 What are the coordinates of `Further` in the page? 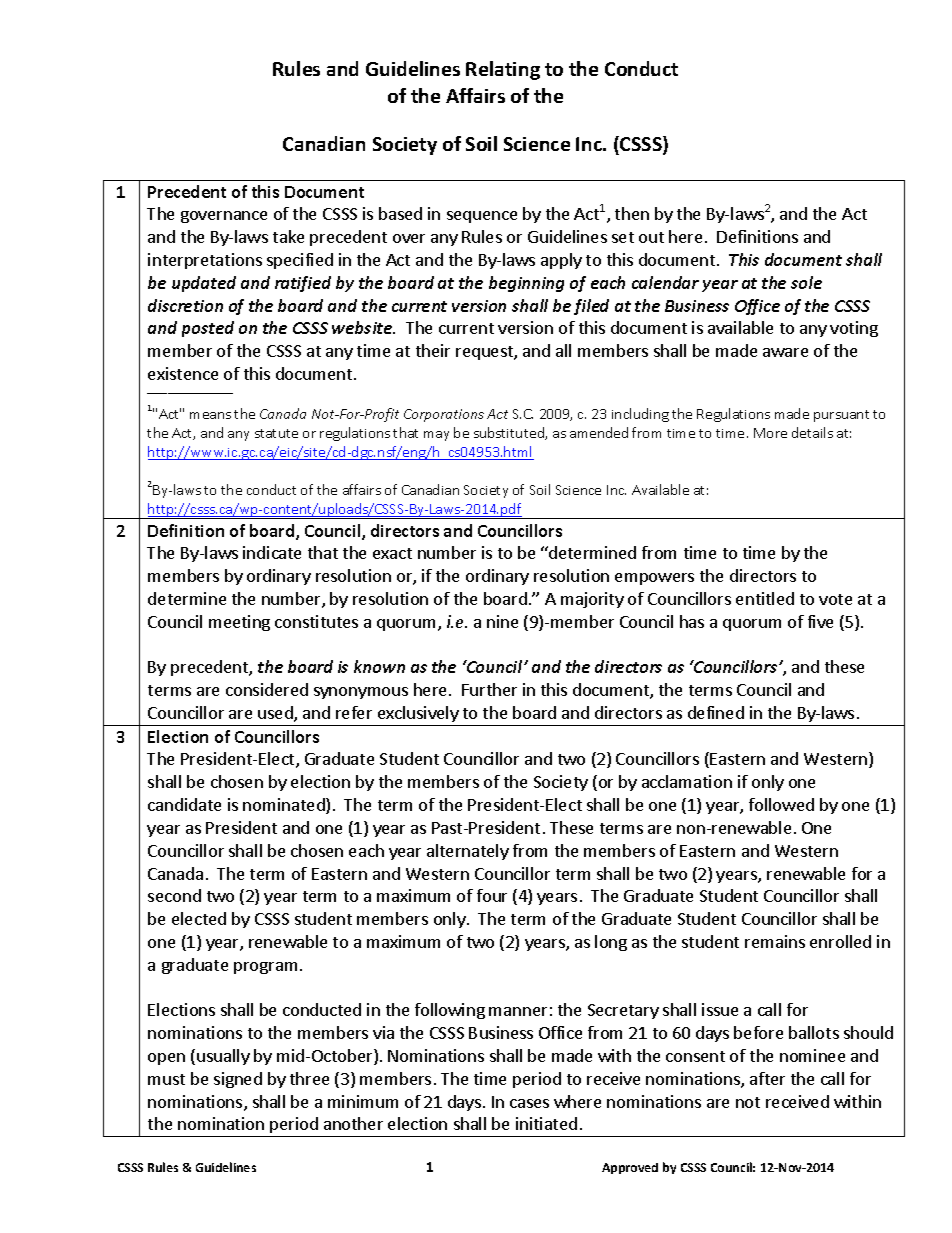 It's located at (489, 689).
